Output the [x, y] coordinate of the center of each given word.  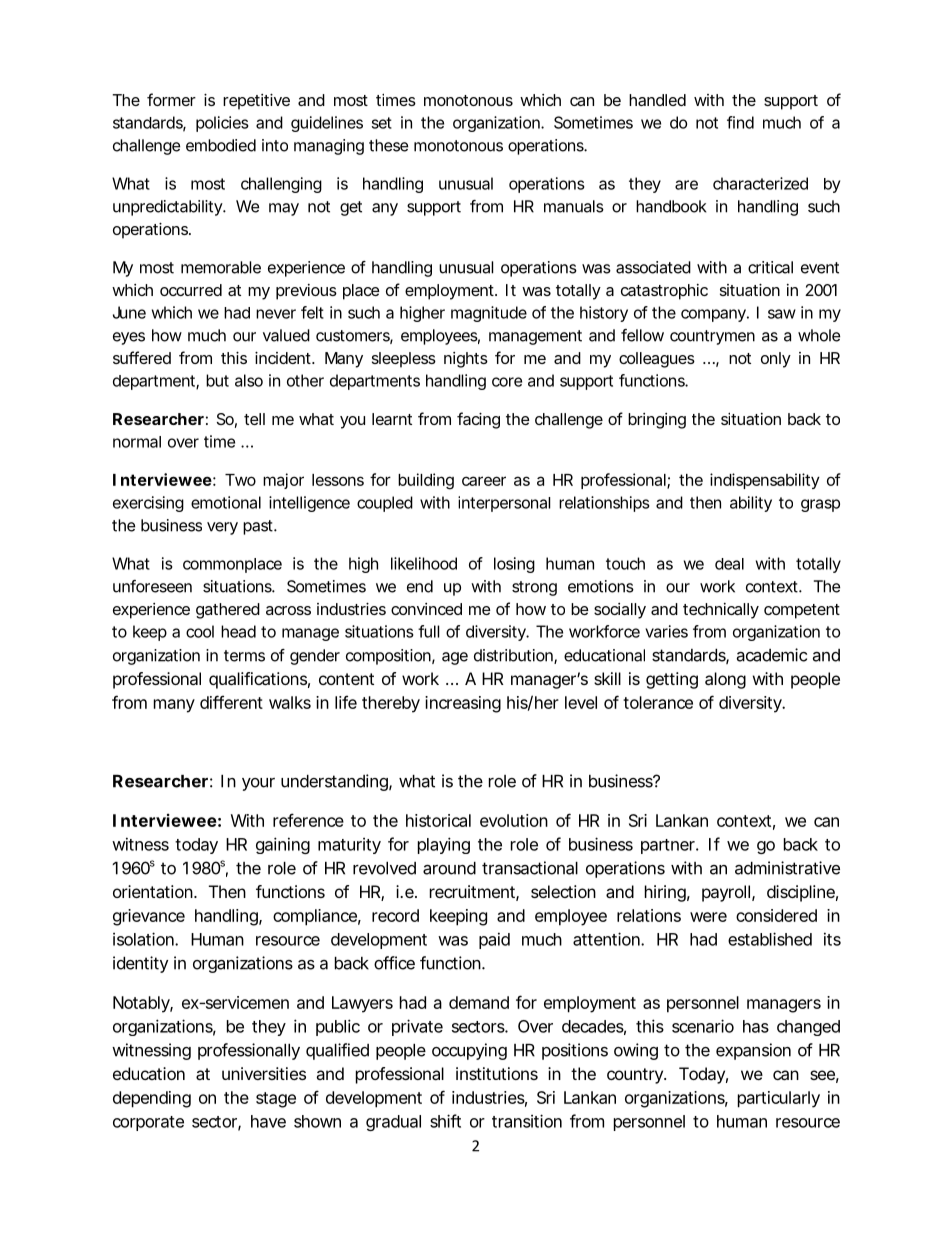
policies [222, 124]
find [740, 122]
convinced [426, 609]
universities [264, 1073]
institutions [497, 1073]
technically [721, 611]
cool [200, 631]
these [388, 145]
